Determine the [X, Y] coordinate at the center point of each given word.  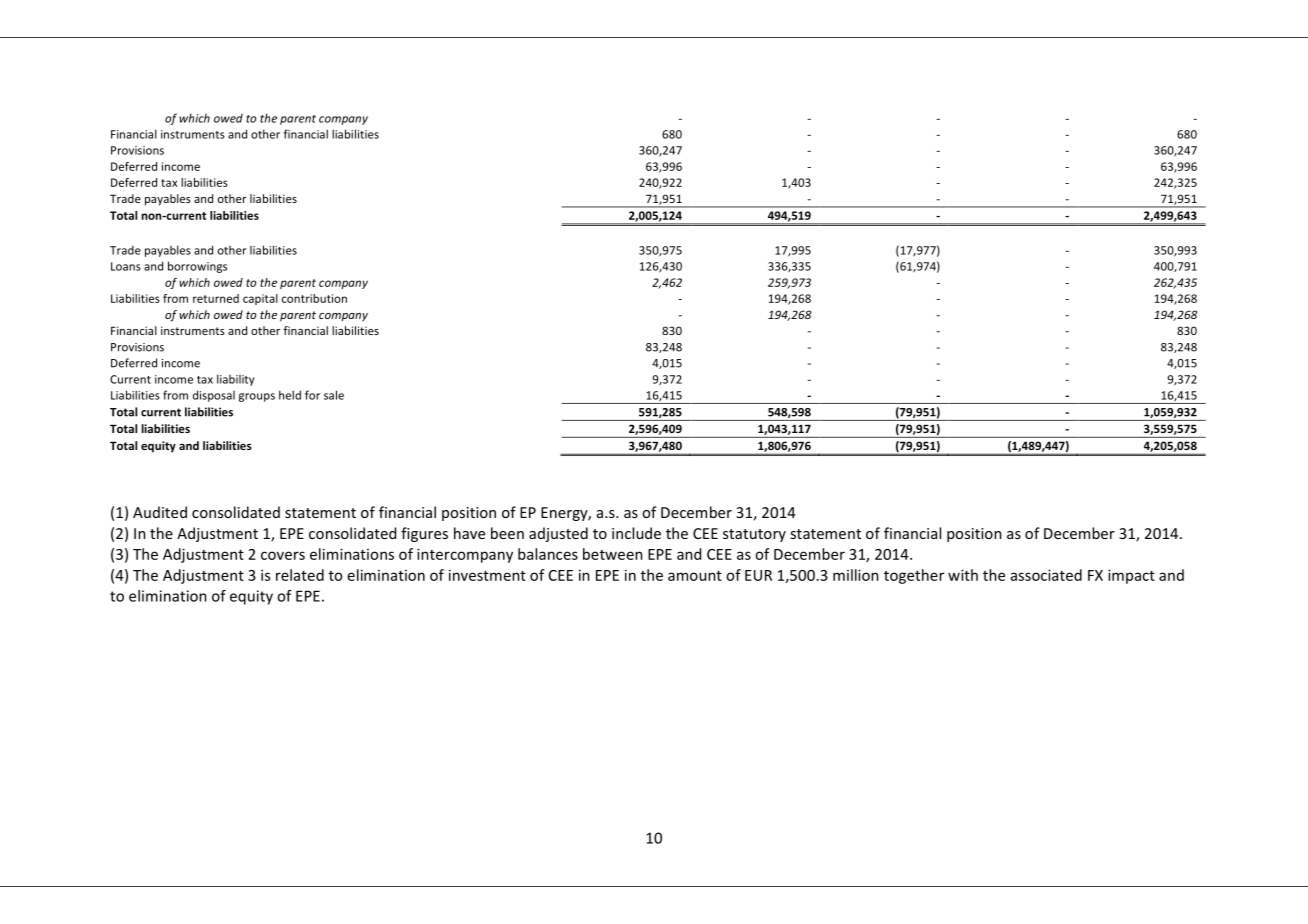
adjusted [558, 534]
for [312, 395]
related [300, 575]
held [290, 395]
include [636, 533]
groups [257, 397]
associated [1046, 575]
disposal [214, 396]
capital [260, 299]
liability [236, 380]
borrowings [197, 267]
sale [334, 395]
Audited [160, 512]
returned [216, 298]
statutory [754, 535]
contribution [314, 298]
